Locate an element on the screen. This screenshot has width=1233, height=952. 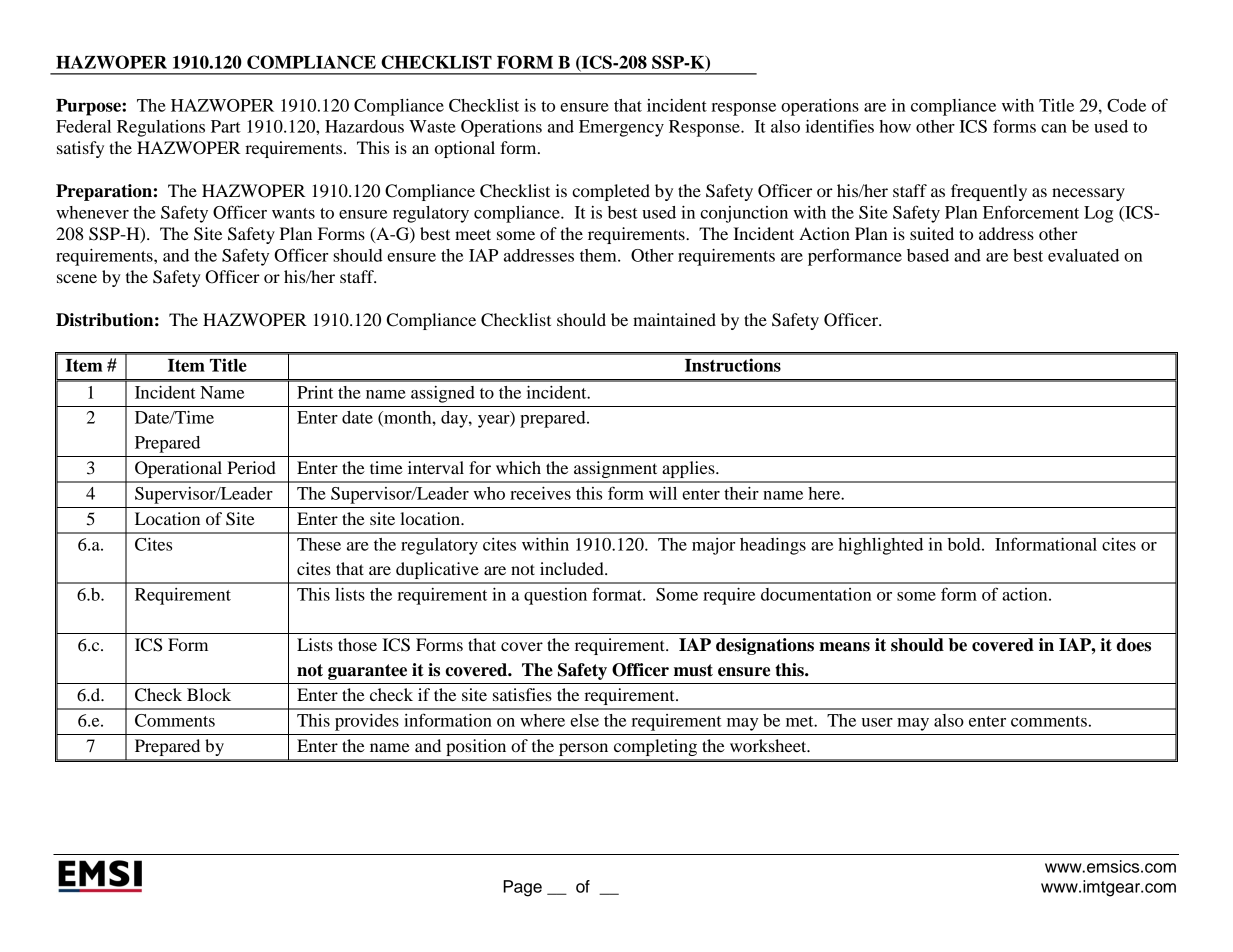
Operational is located at coordinates (178, 469).
